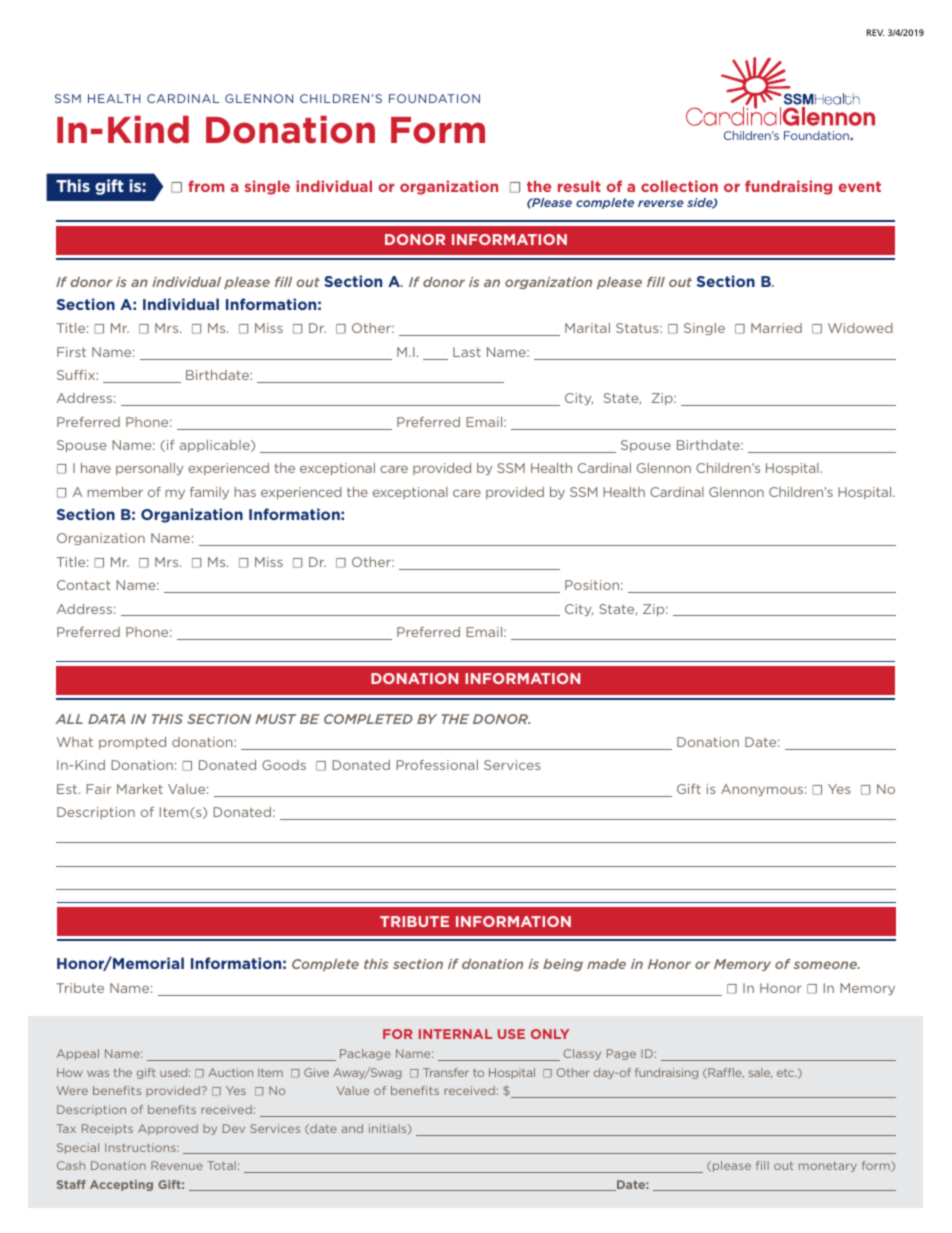 The height and width of the page is (1233, 952). What do you see at coordinates (177, 1165) in the page?
I see `Revenue` at bounding box center [177, 1165].
